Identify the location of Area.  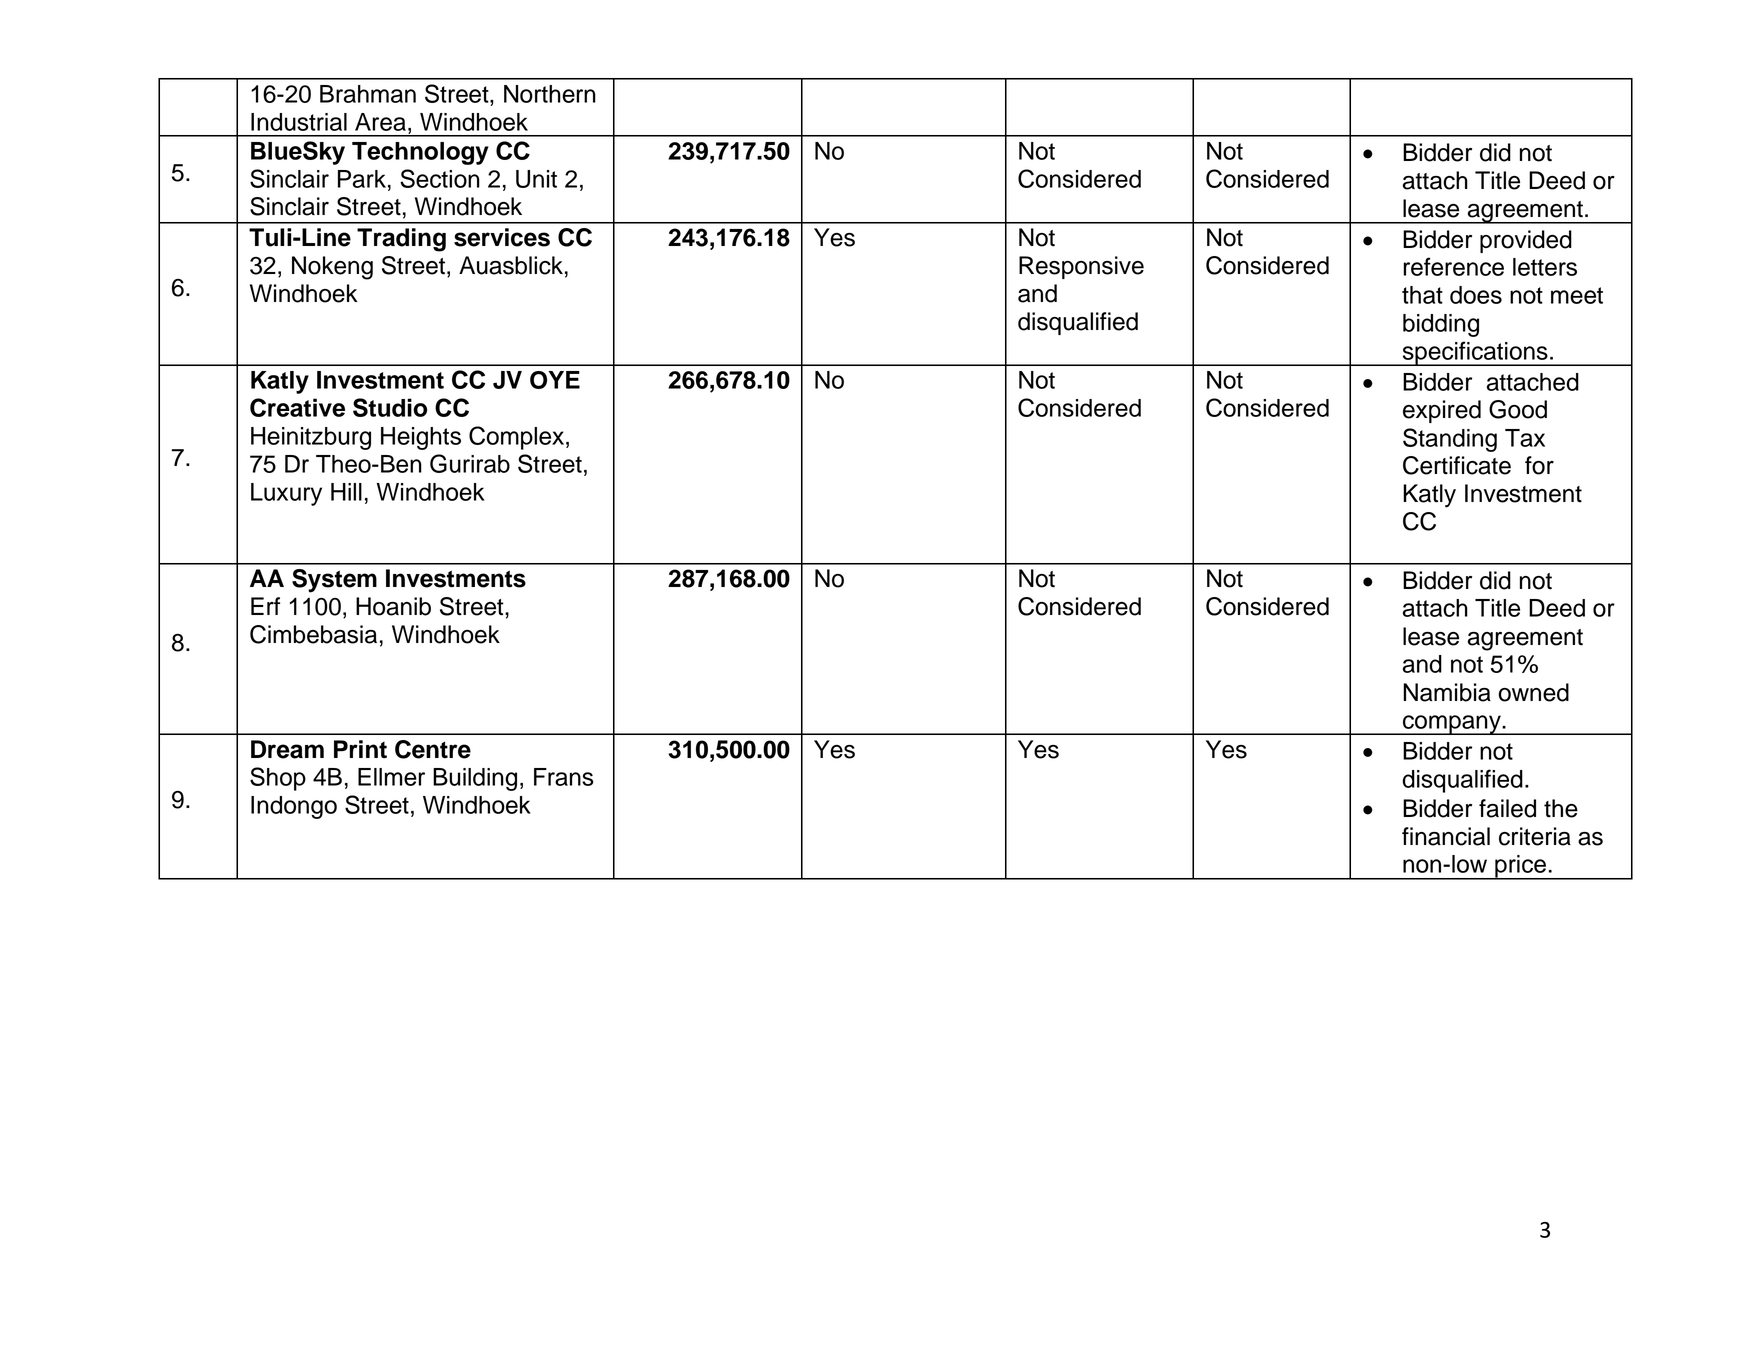
(380, 122).
